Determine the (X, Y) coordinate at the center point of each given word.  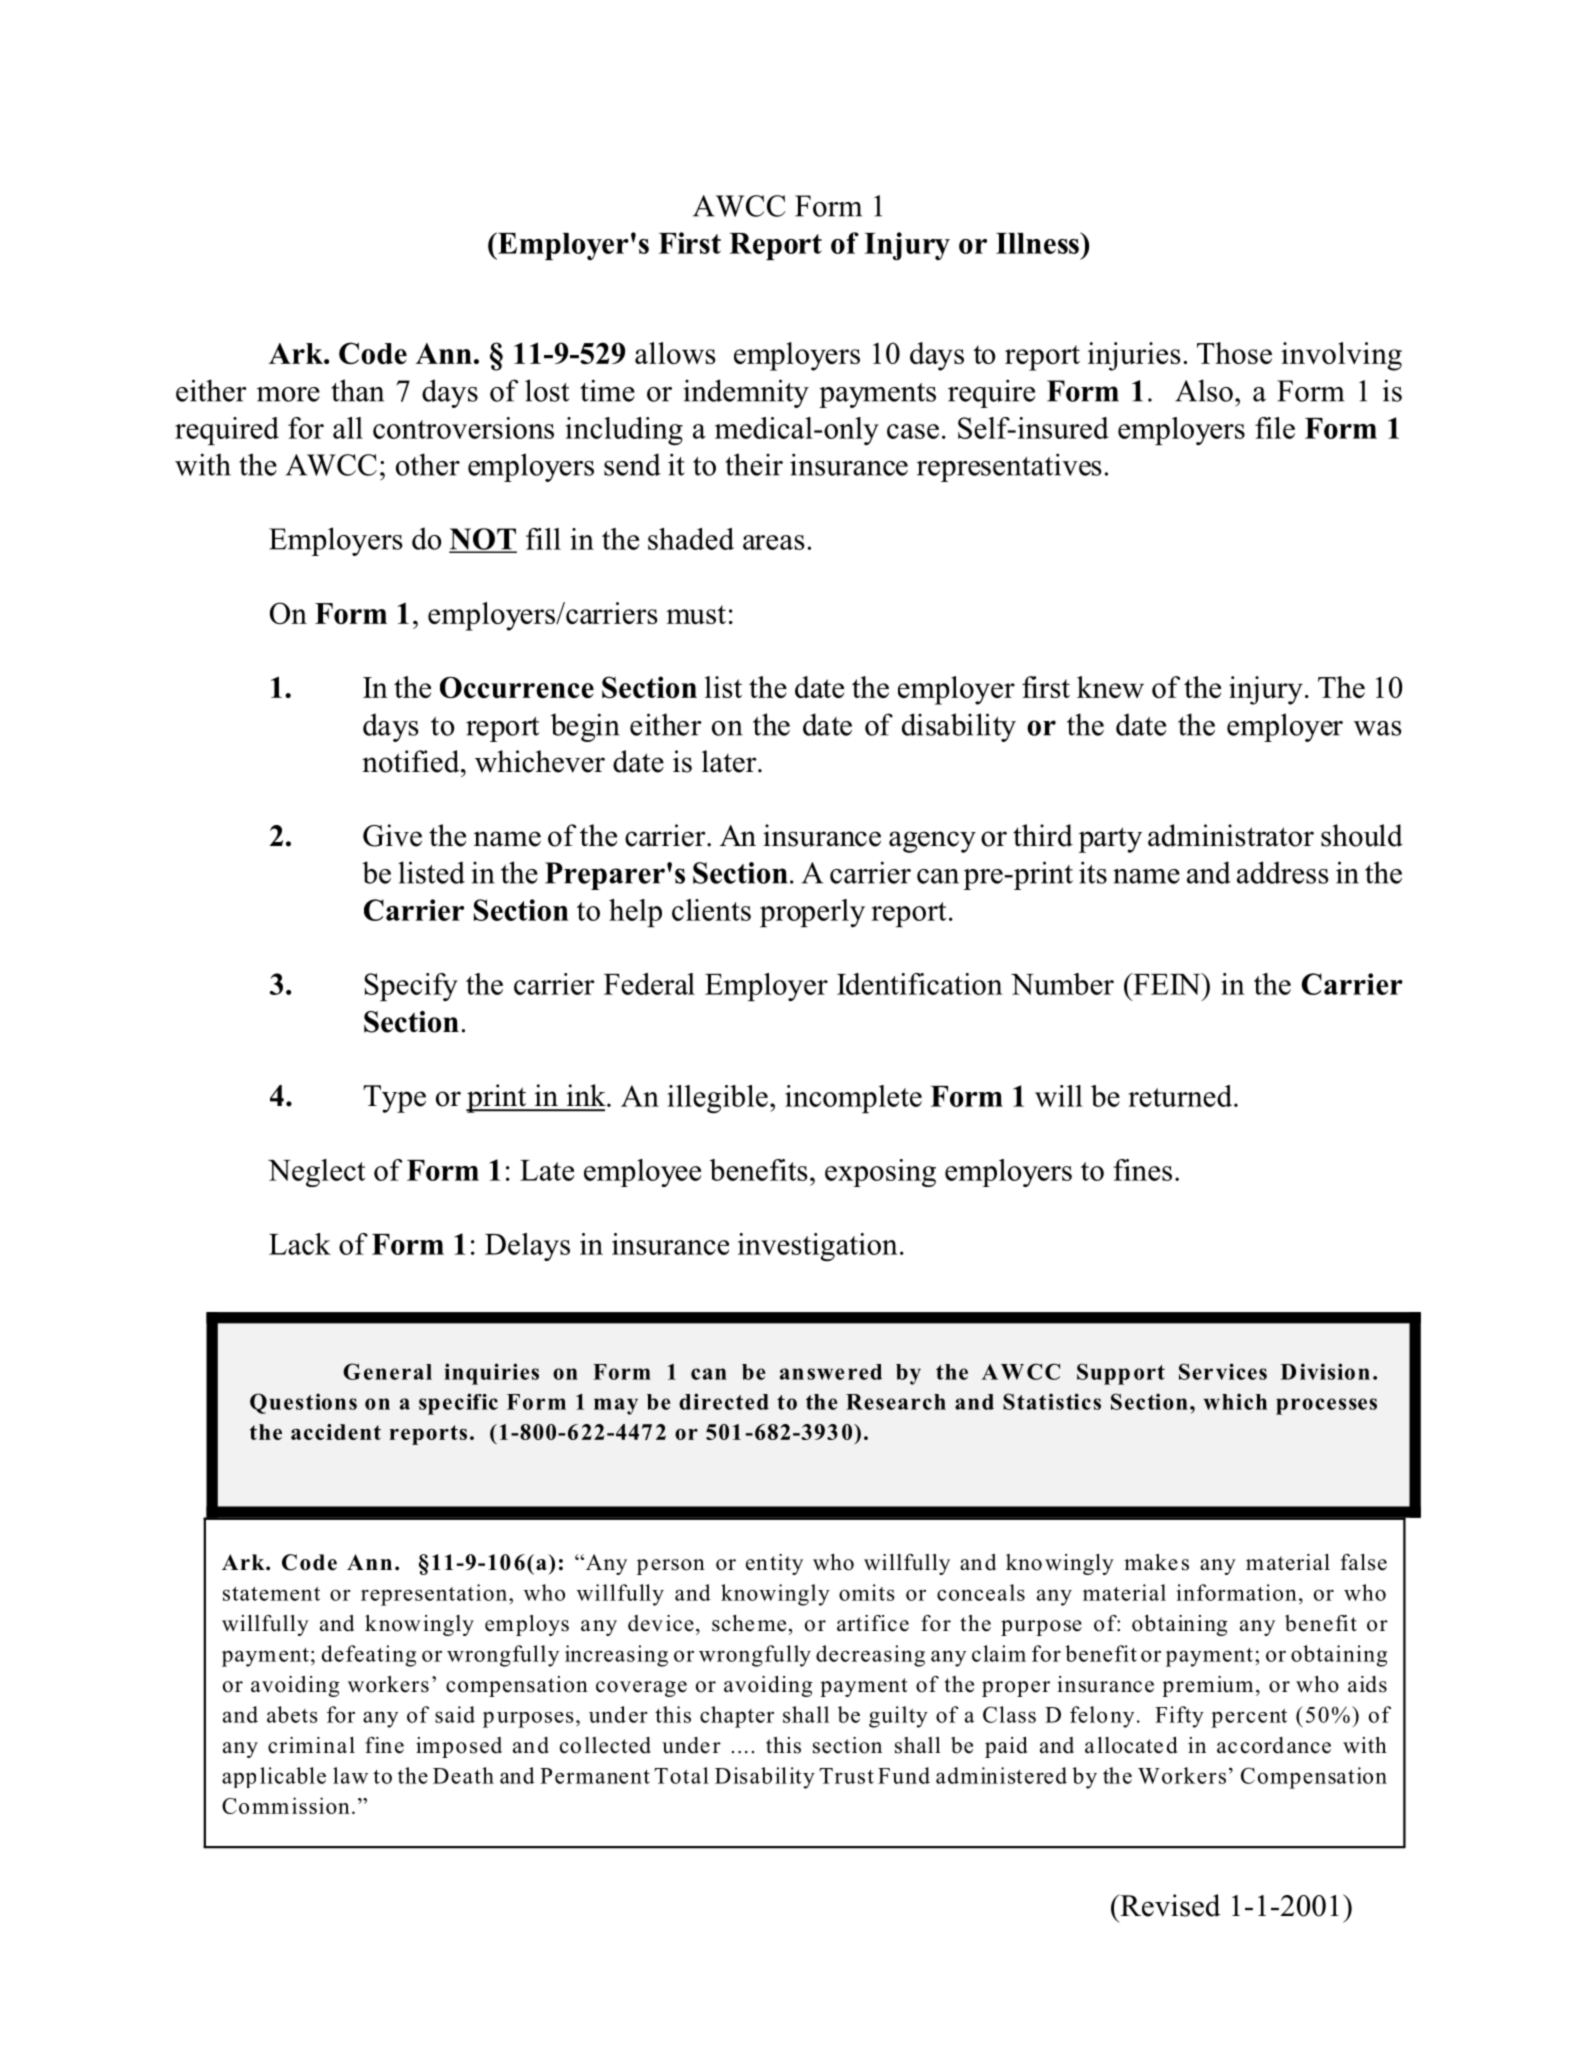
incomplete (853, 1099)
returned (1181, 1096)
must (696, 614)
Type (394, 1099)
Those (1234, 353)
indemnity (746, 393)
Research (896, 1402)
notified (412, 761)
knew (1110, 687)
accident (336, 1432)
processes (1326, 1406)
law (350, 1775)
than (357, 390)
